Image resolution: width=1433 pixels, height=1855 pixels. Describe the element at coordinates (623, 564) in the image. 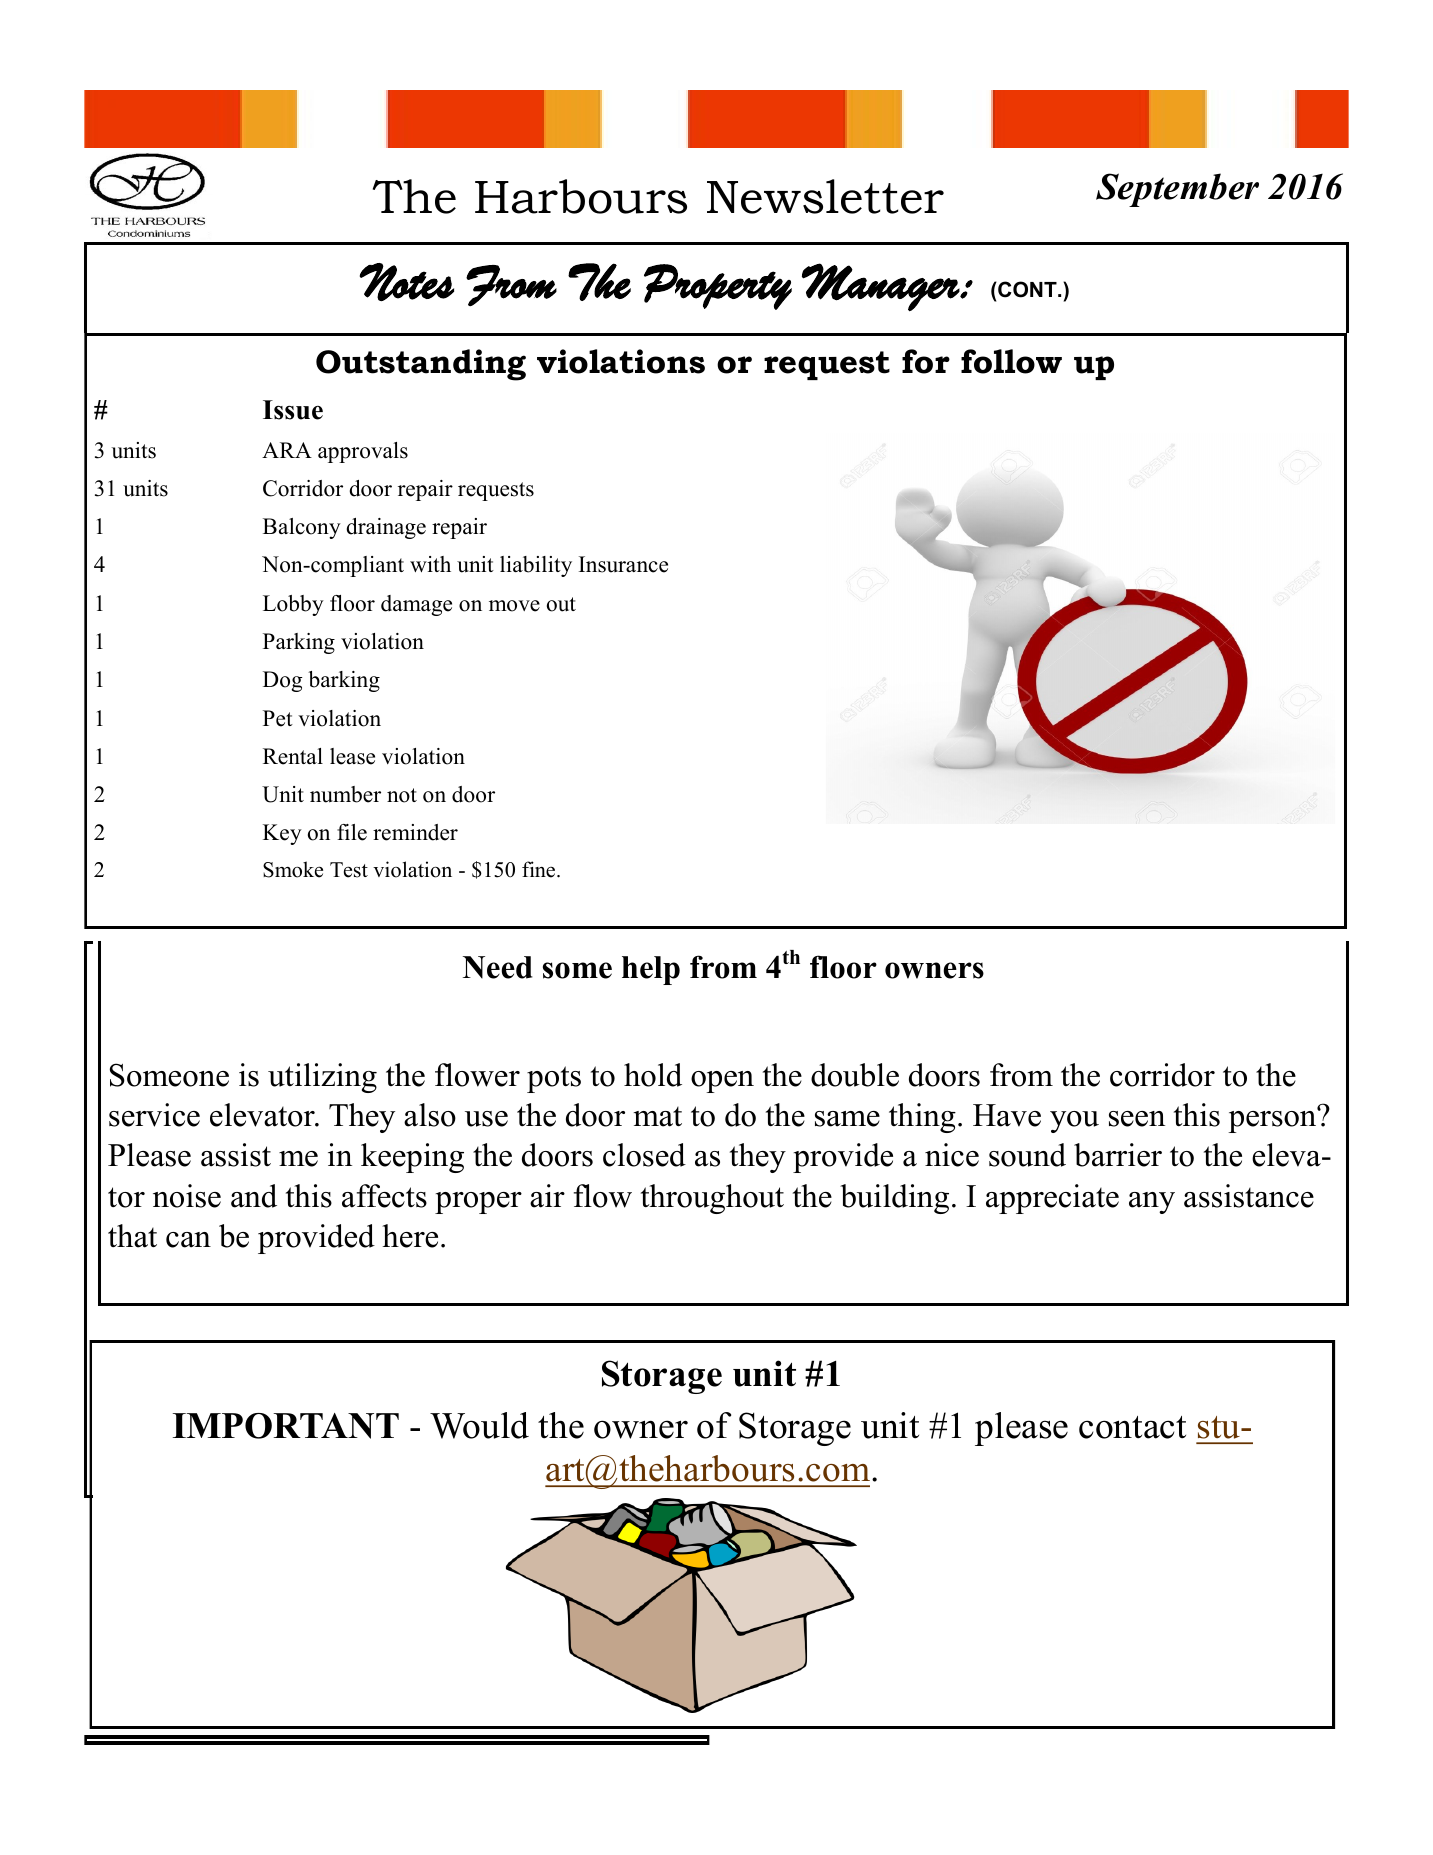

I see `Insurance` at that location.
